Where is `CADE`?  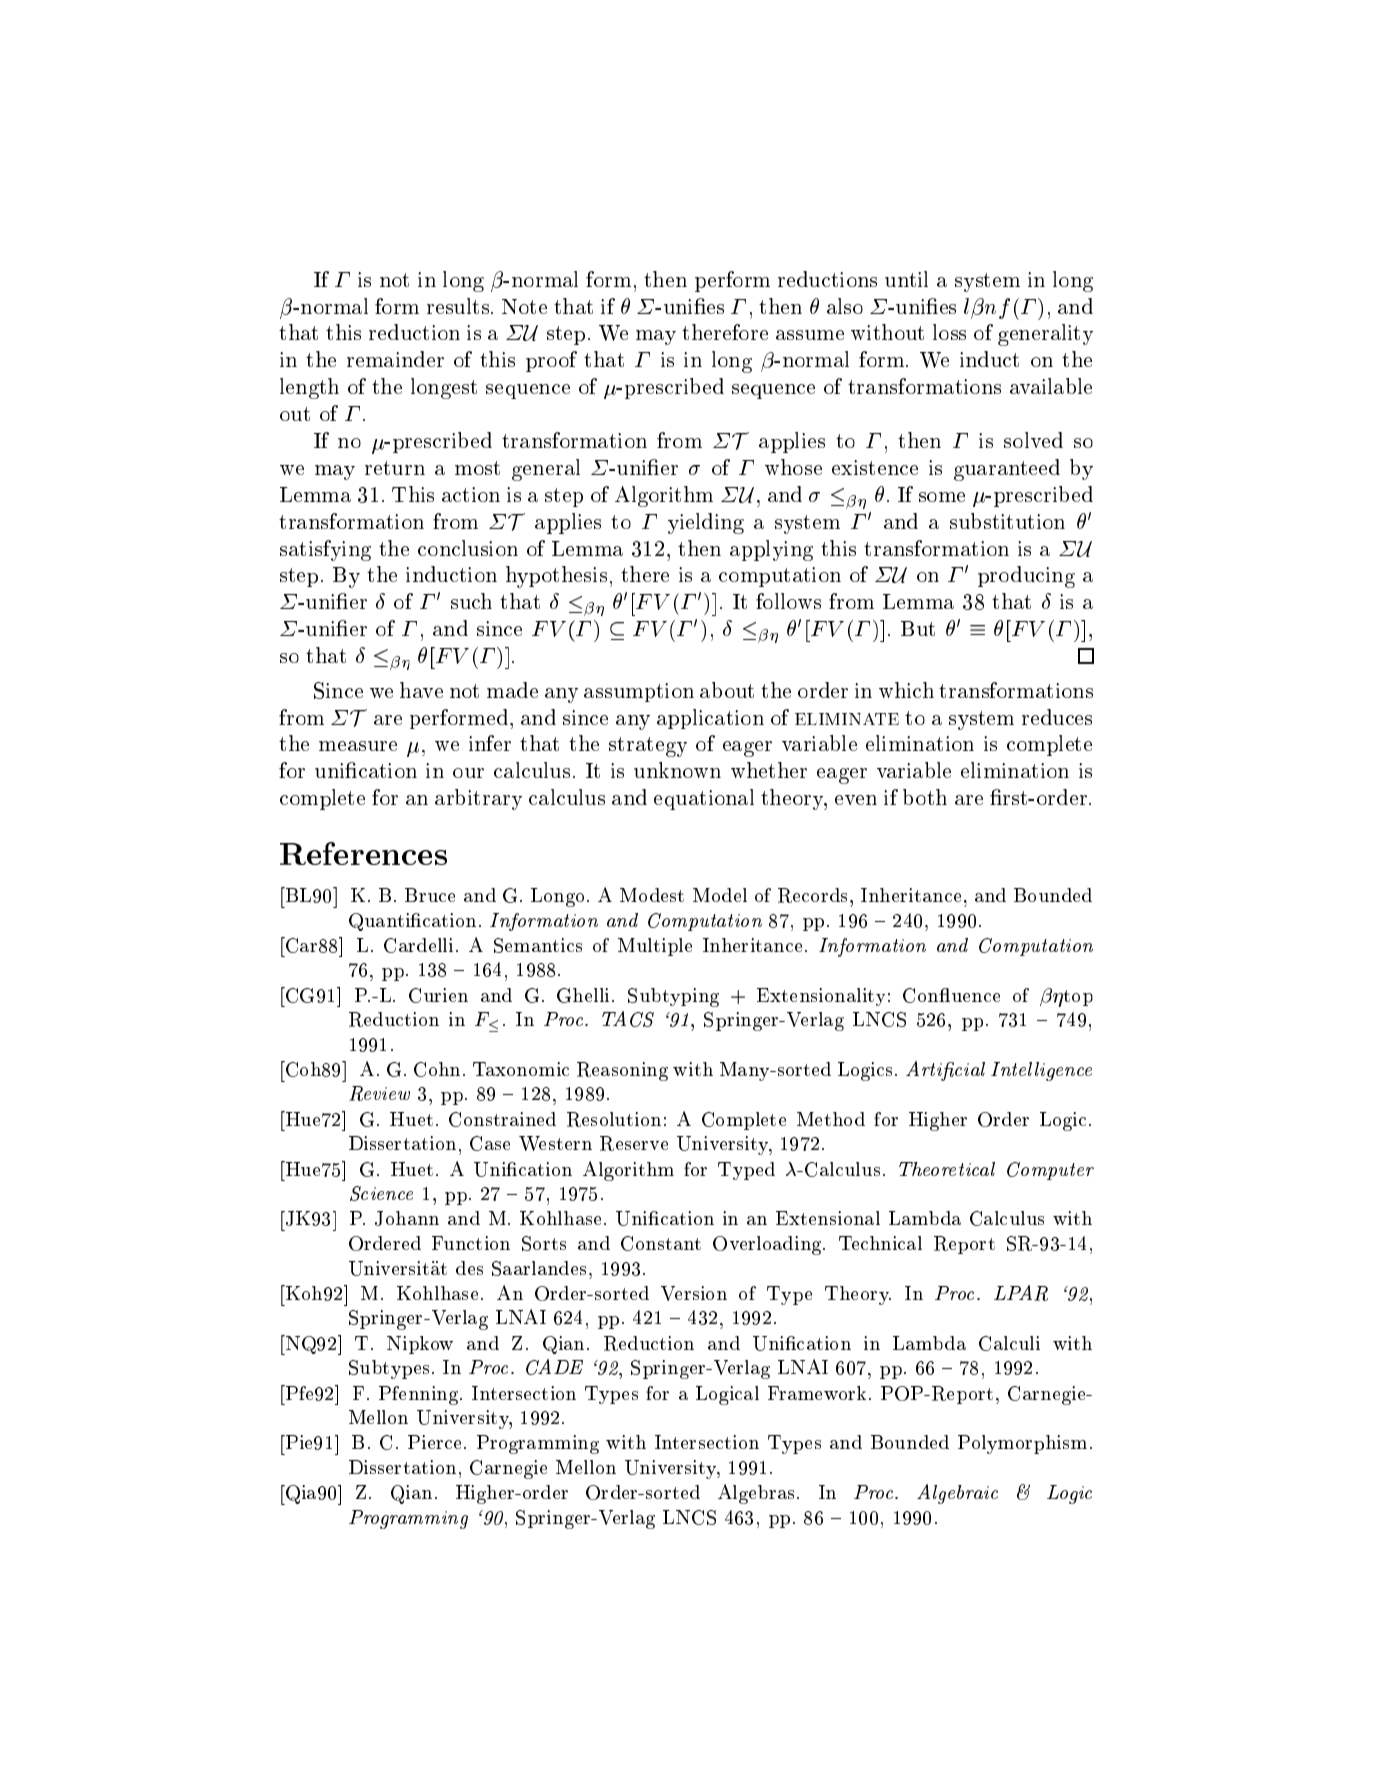 CADE is located at coordinates (554, 1367).
